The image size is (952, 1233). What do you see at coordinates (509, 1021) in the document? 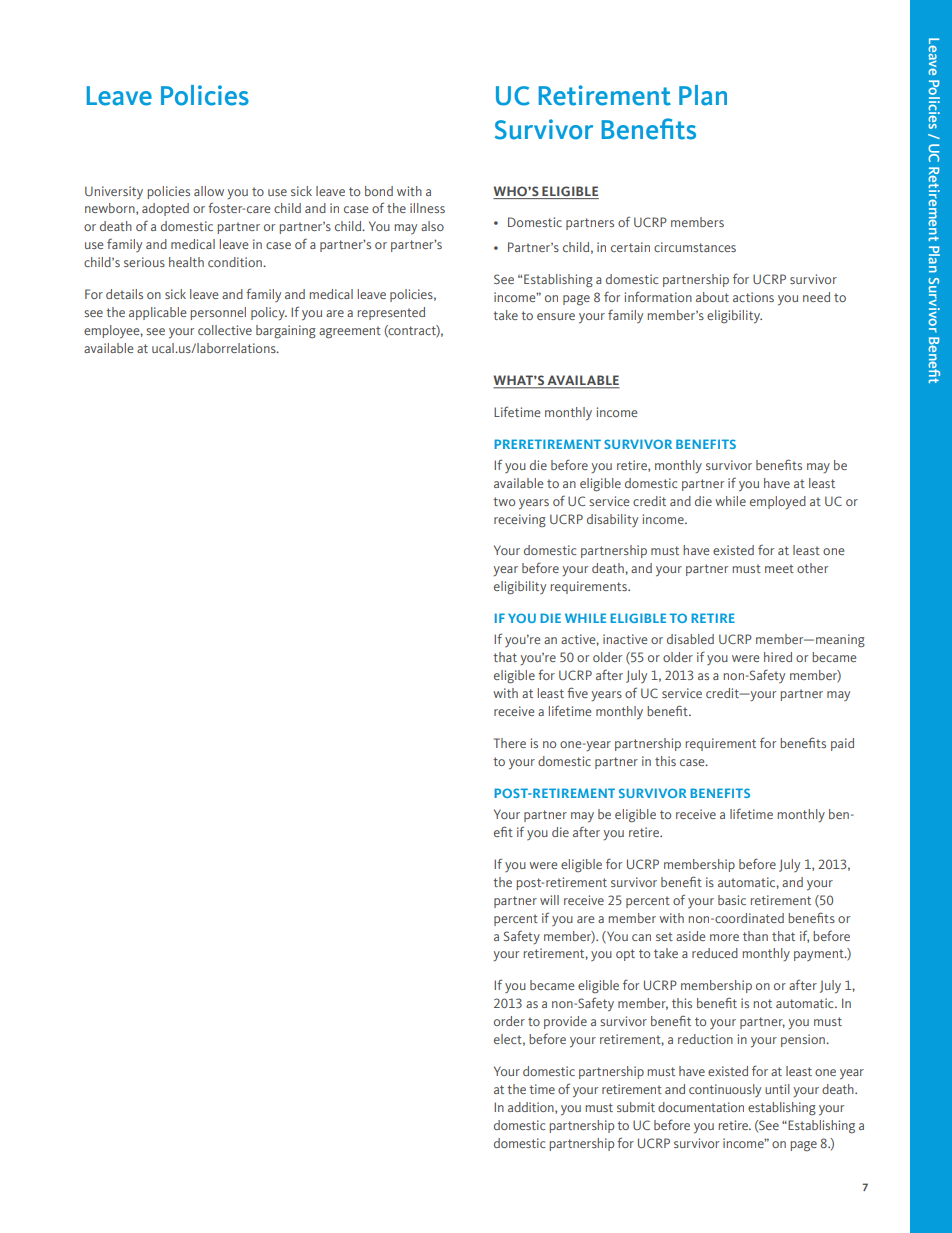
I see `order` at bounding box center [509, 1021].
